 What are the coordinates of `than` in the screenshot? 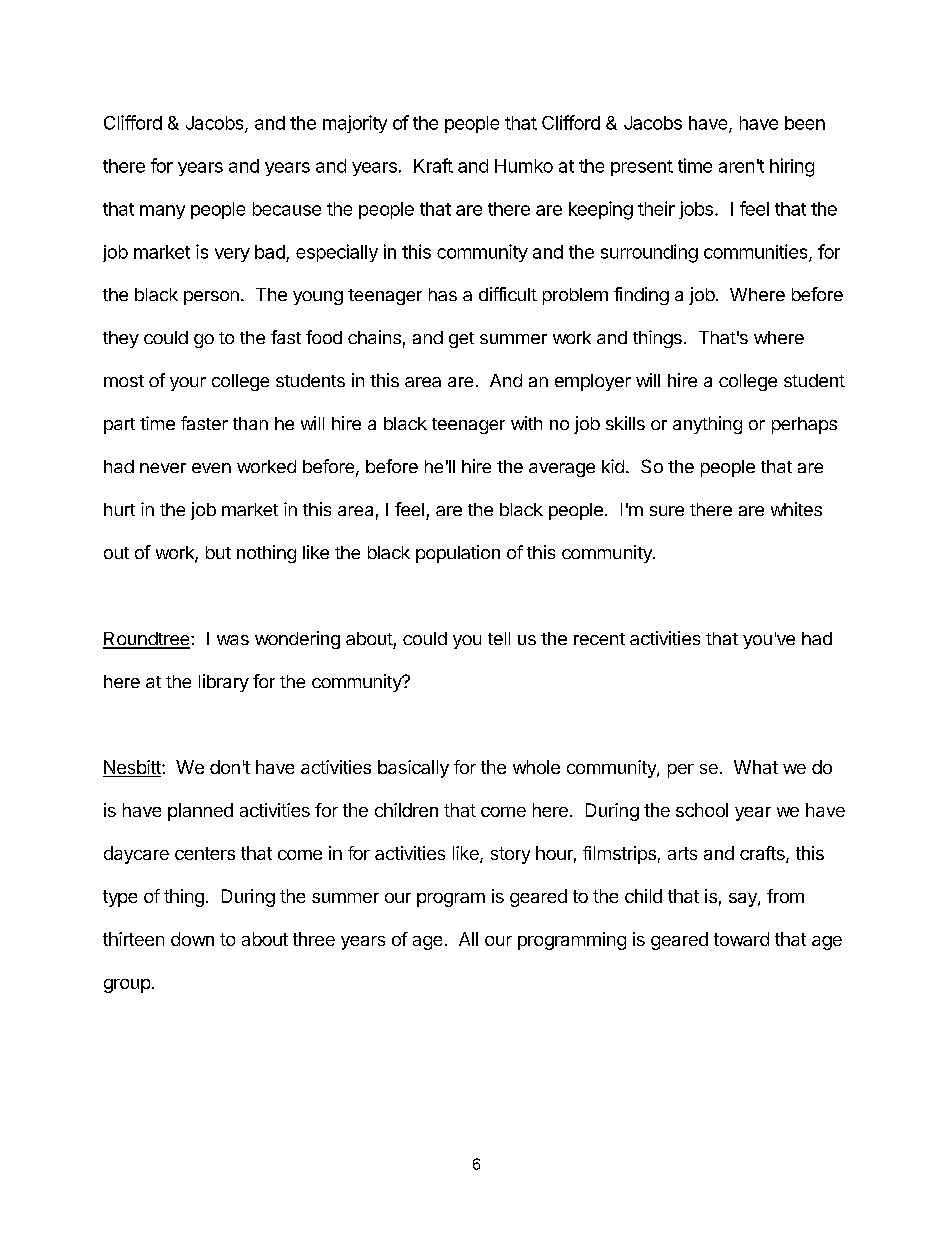 It's located at (250, 423).
